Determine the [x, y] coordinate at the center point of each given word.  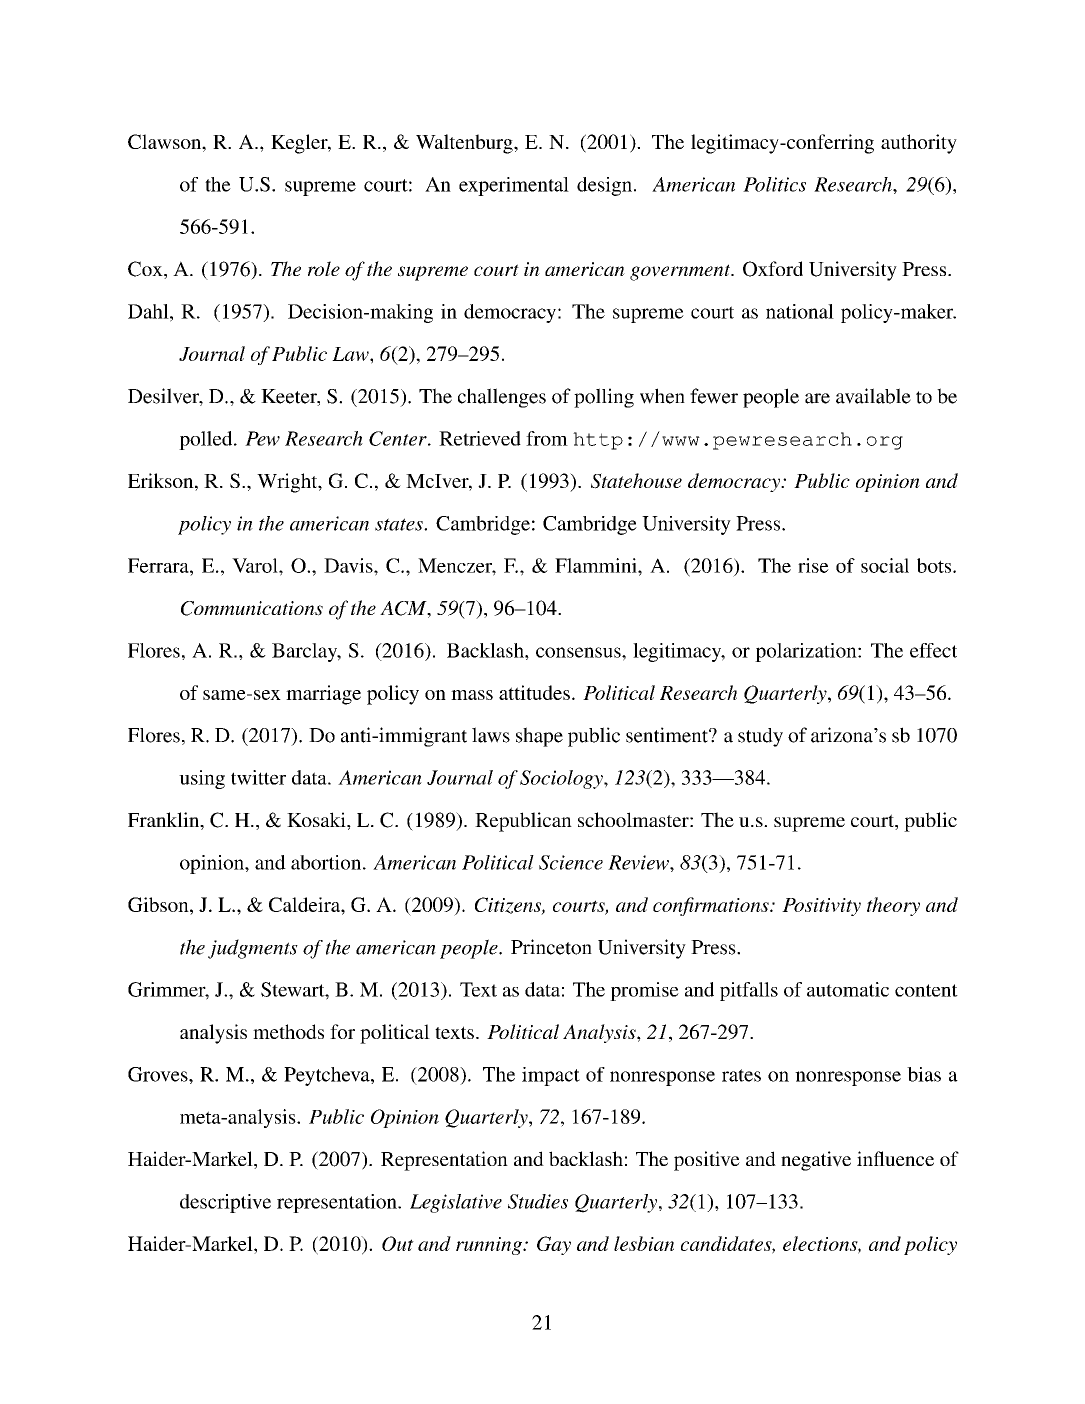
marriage [323, 695]
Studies [538, 1201]
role [324, 268]
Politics [774, 184]
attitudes [534, 692]
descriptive [225, 1203]
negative [816, 1161]
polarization [807, 652]
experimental [514, 186]
